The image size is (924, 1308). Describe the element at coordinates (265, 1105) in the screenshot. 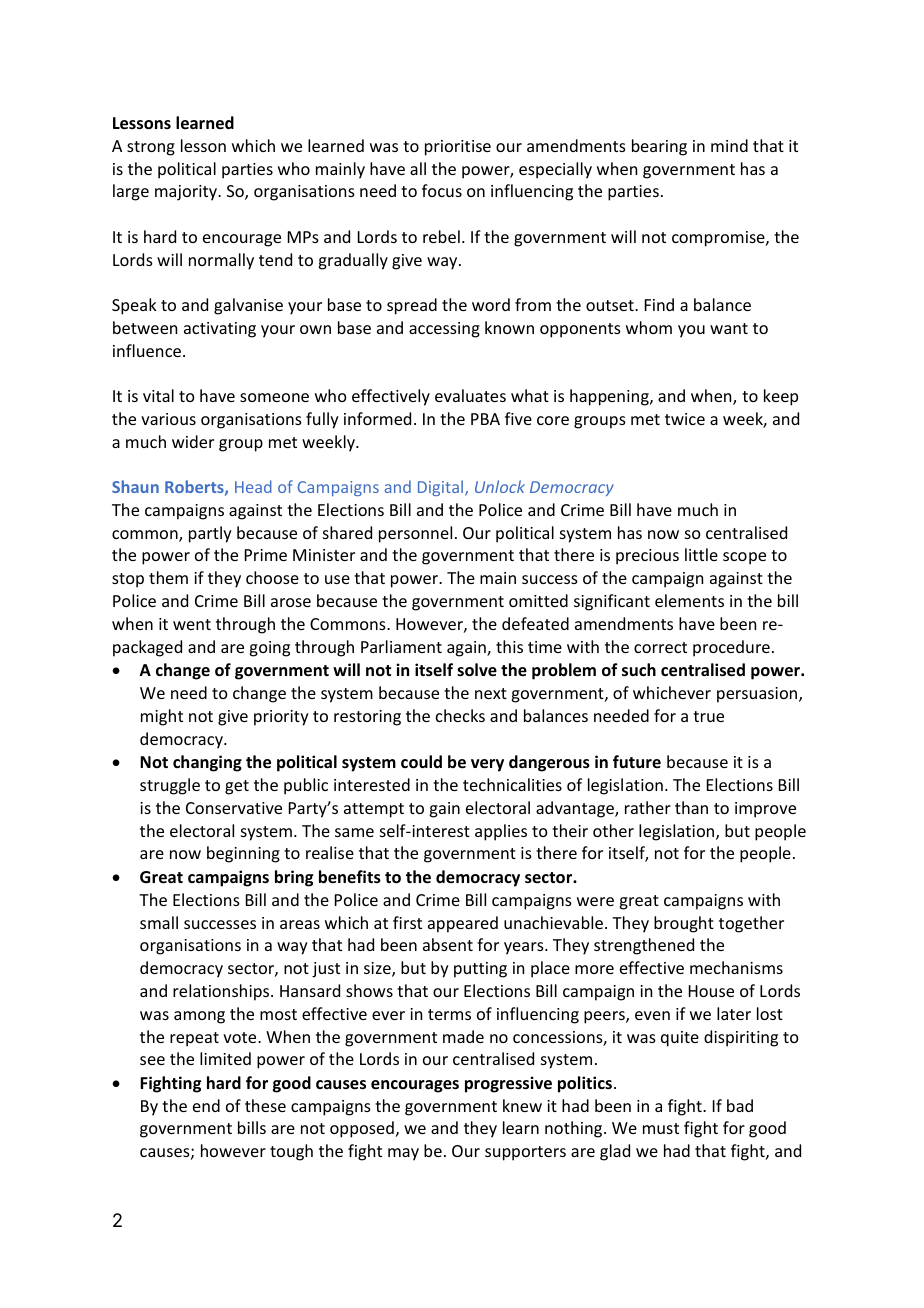

I see `these` at that location.
